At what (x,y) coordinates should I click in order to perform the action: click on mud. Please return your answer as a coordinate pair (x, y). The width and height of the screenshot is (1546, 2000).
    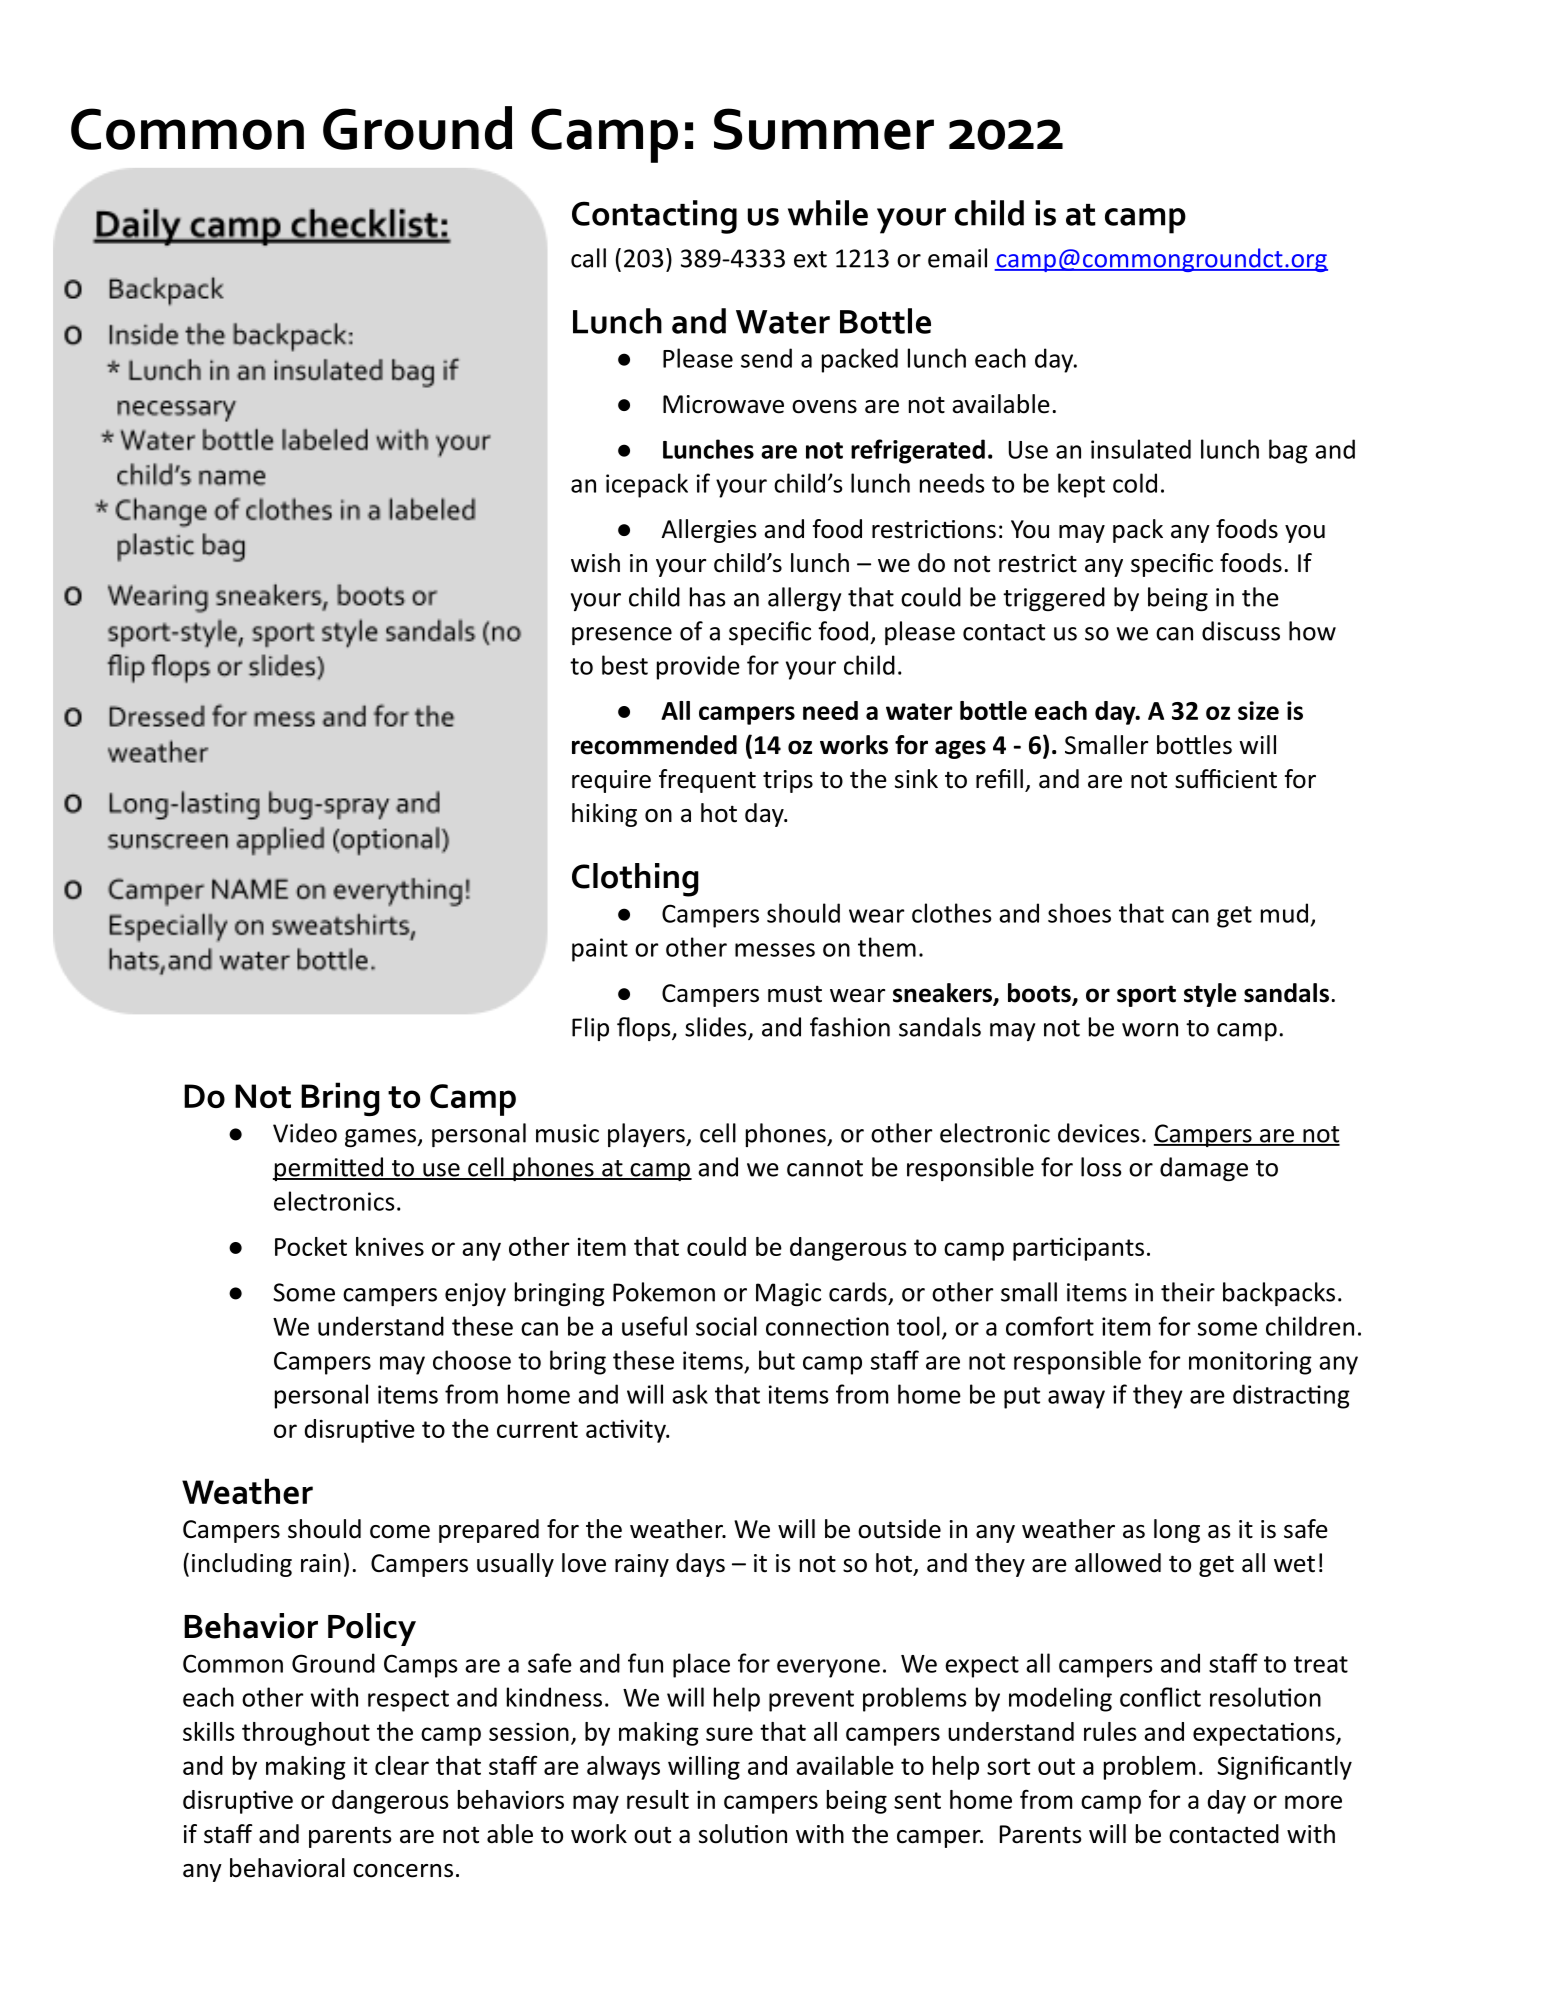
    Looking at the image, I should click on (1284, 913).
